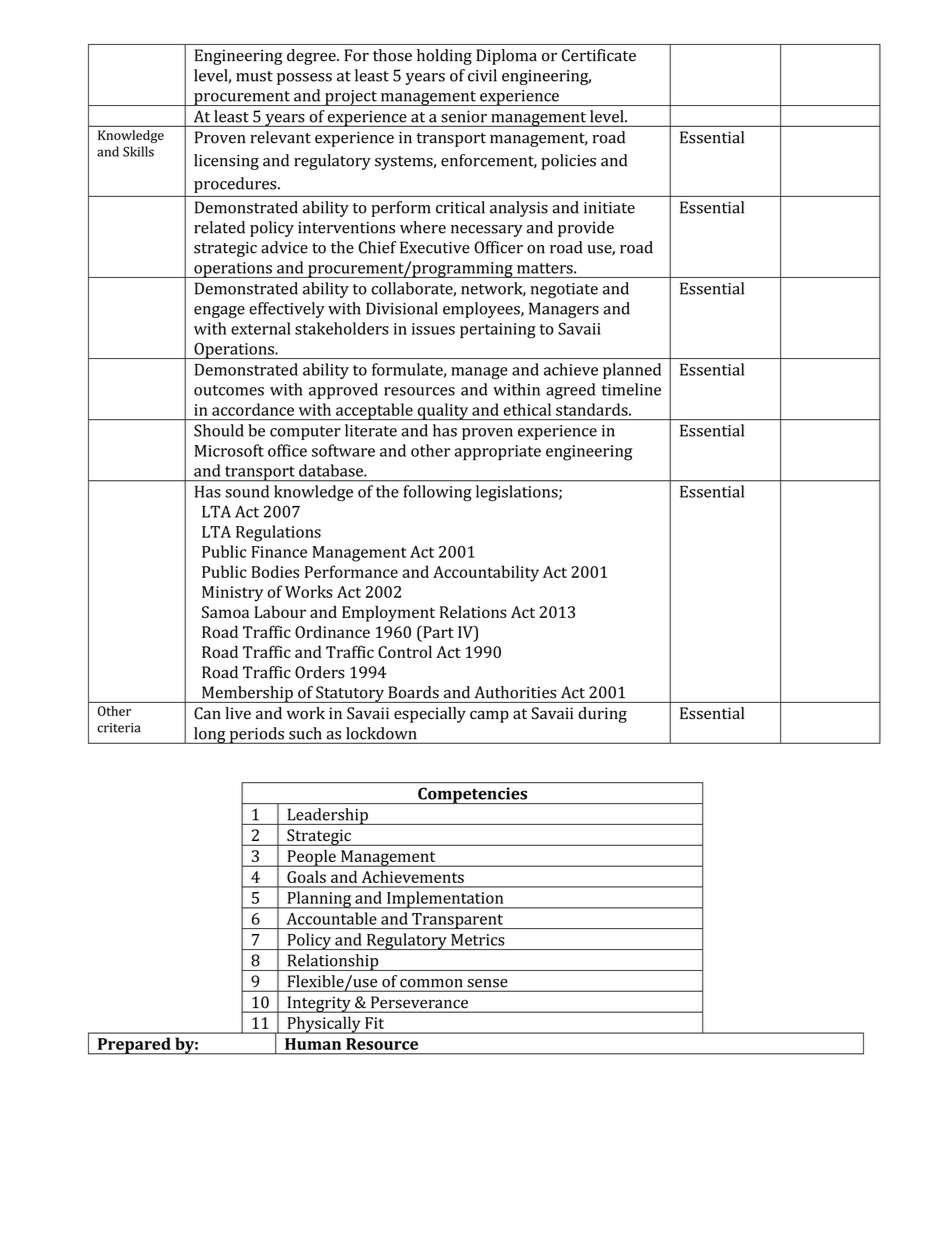 This screenshot has height=1233, width=952. I want to click on Prepared, so click(134, 1046).
